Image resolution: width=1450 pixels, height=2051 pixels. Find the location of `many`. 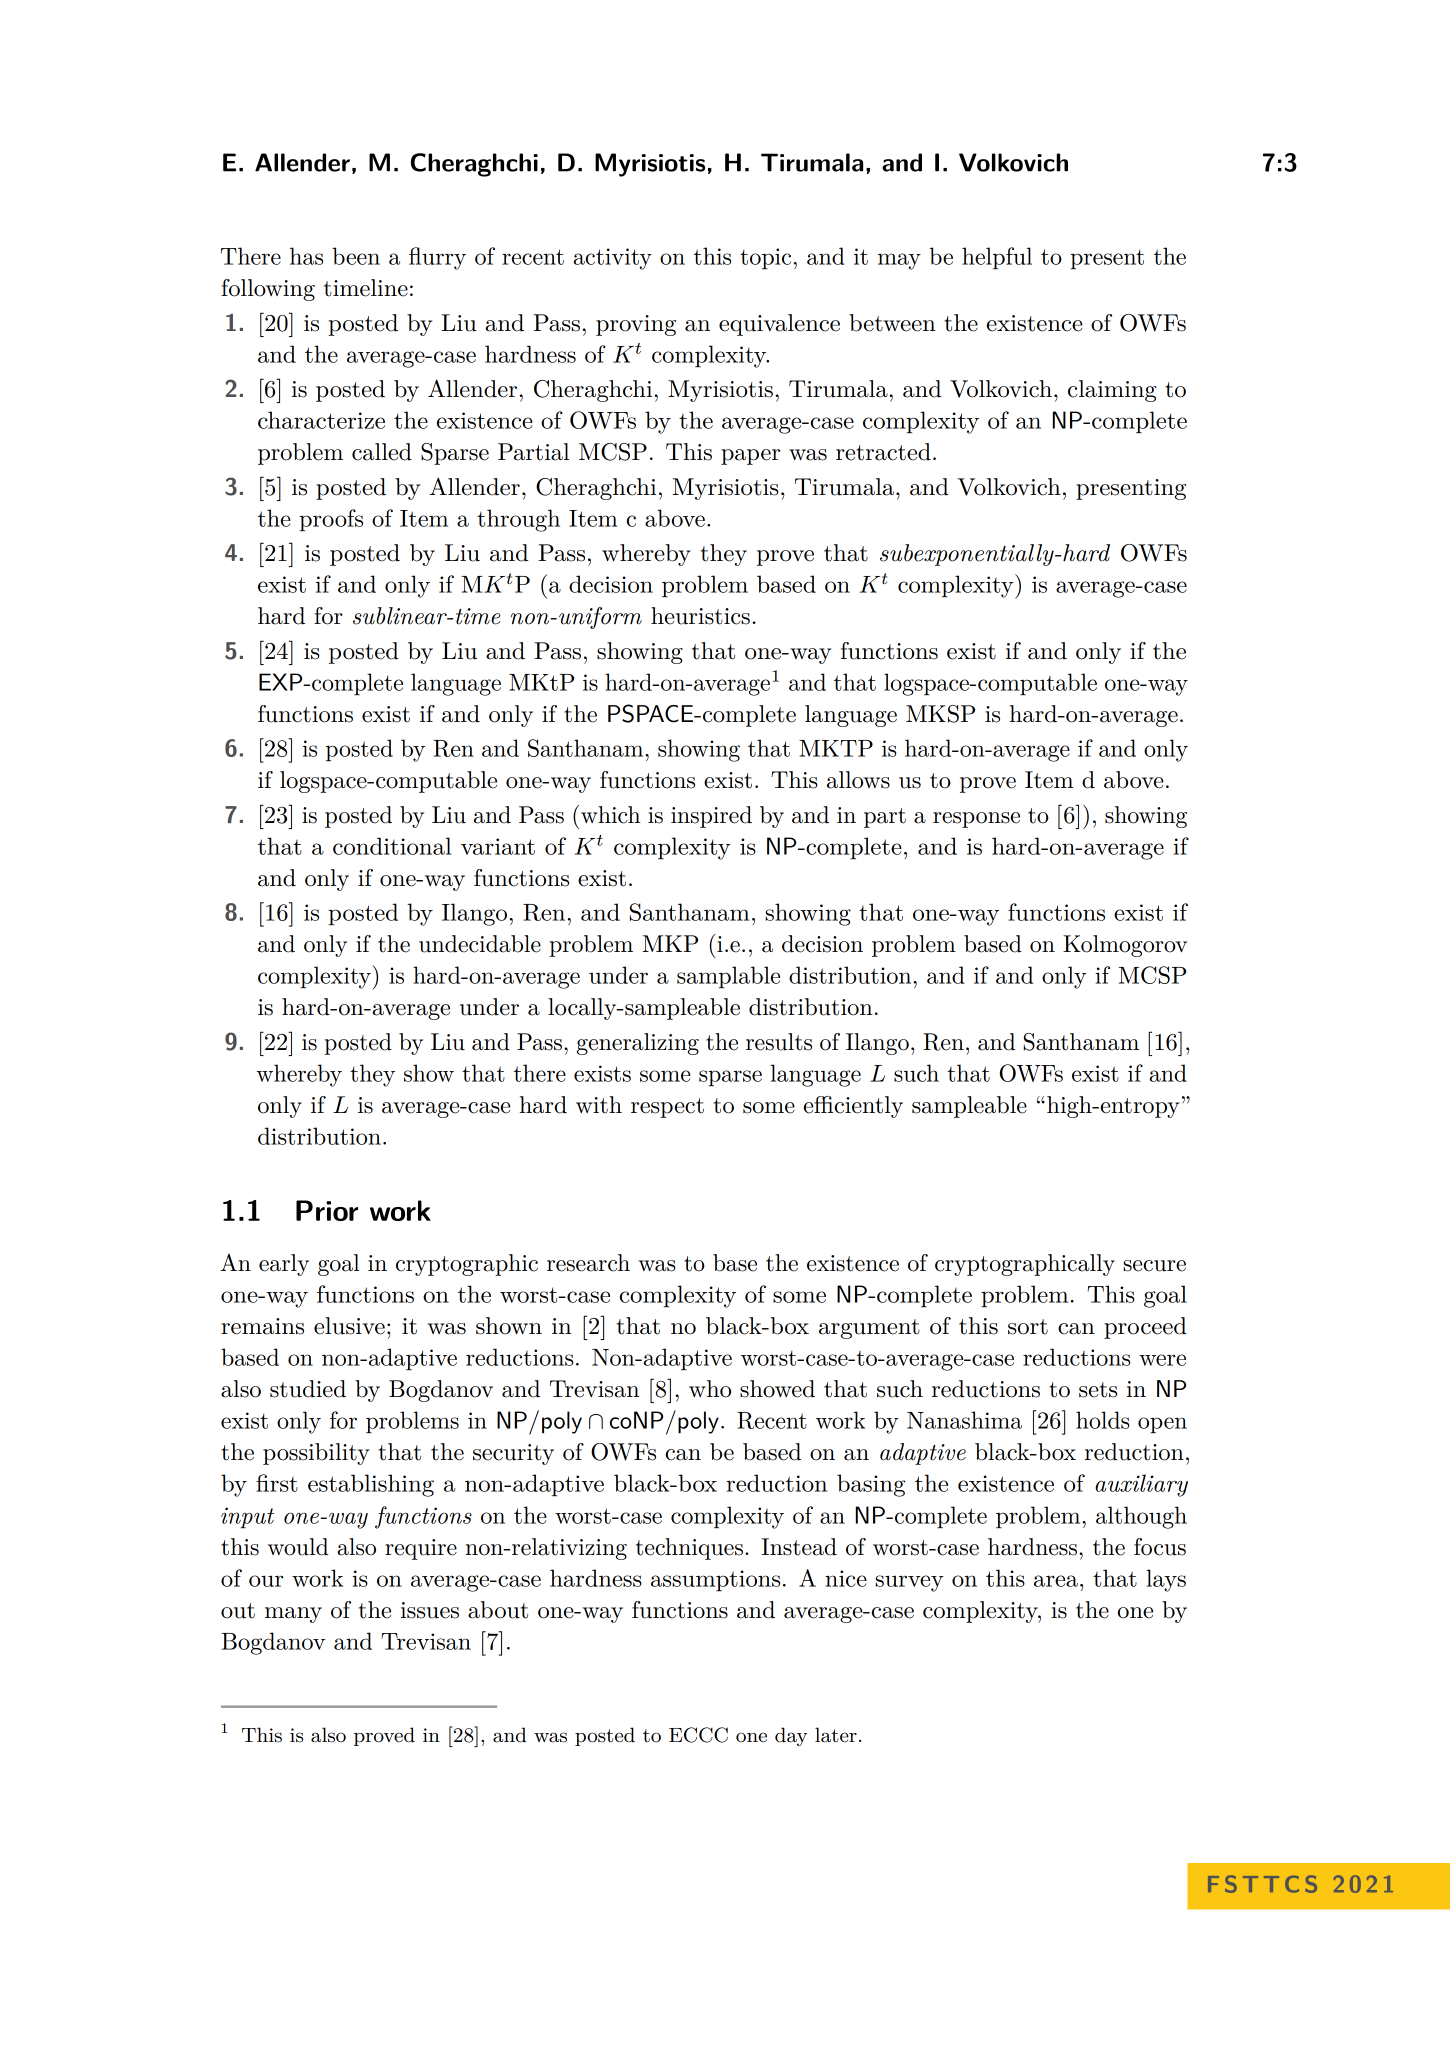

many is located at coordinates (293, 1615).
